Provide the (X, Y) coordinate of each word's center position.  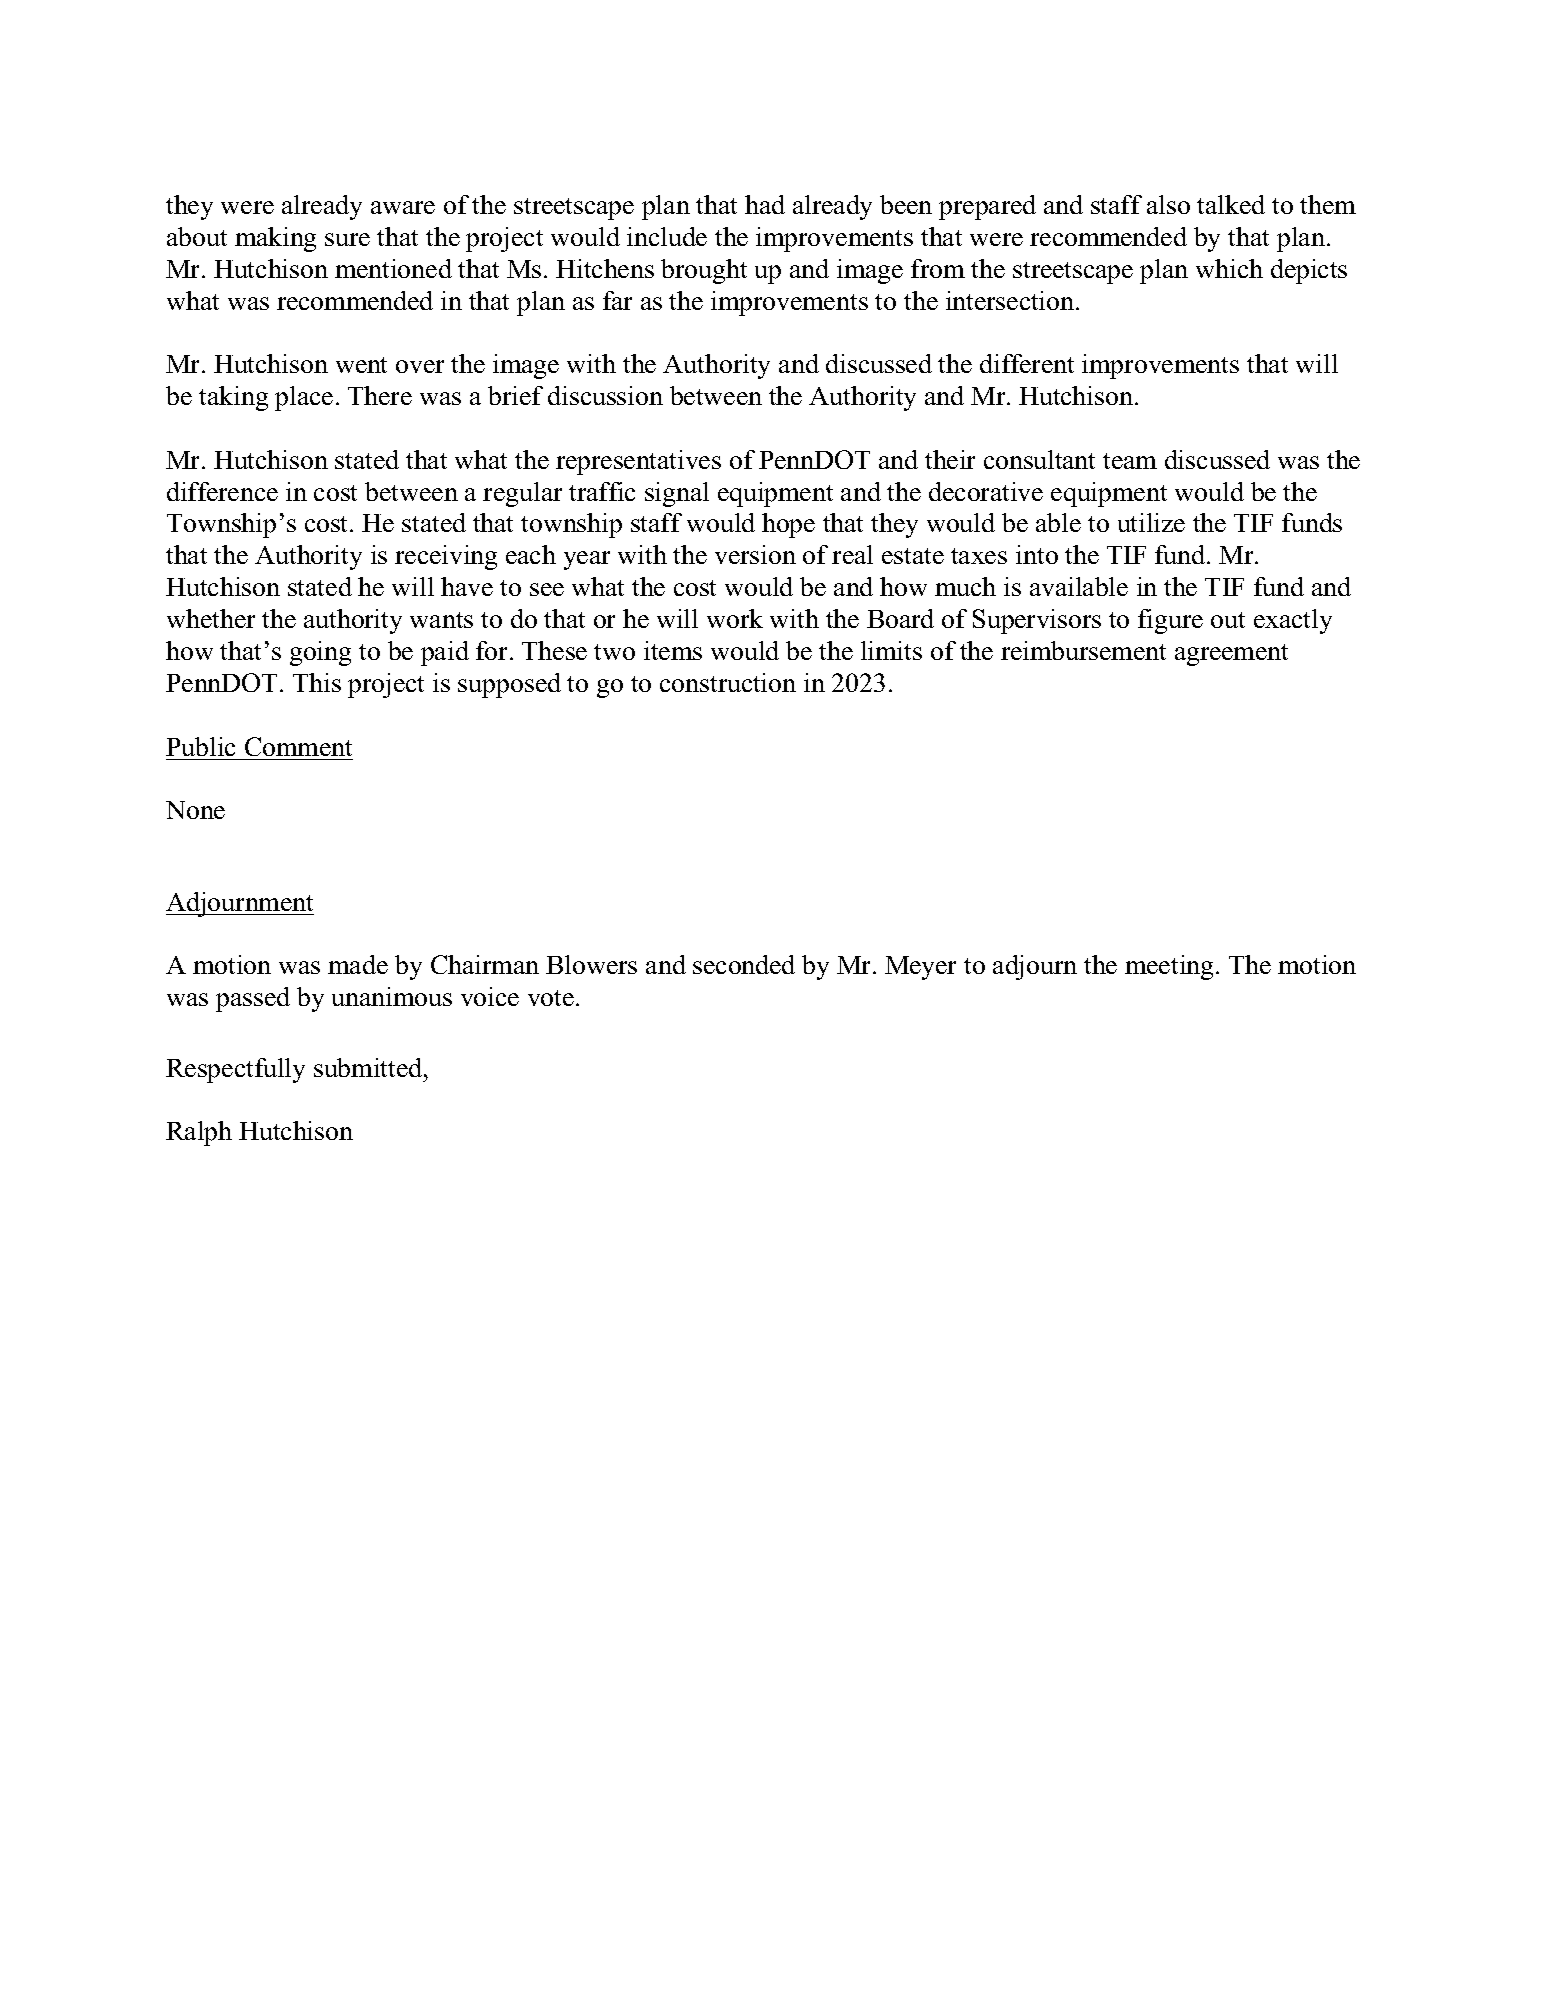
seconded (744, 964)
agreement (1231, 655)
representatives (638, 462)
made (358, 964)
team (1130, 461)
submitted (369, 1067)
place (304, 398)
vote (551, 998)
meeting (1169, 967)
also (1168, 204)
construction (728, 682)
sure (347, 239)
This (317, 682)
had (765, 204)
